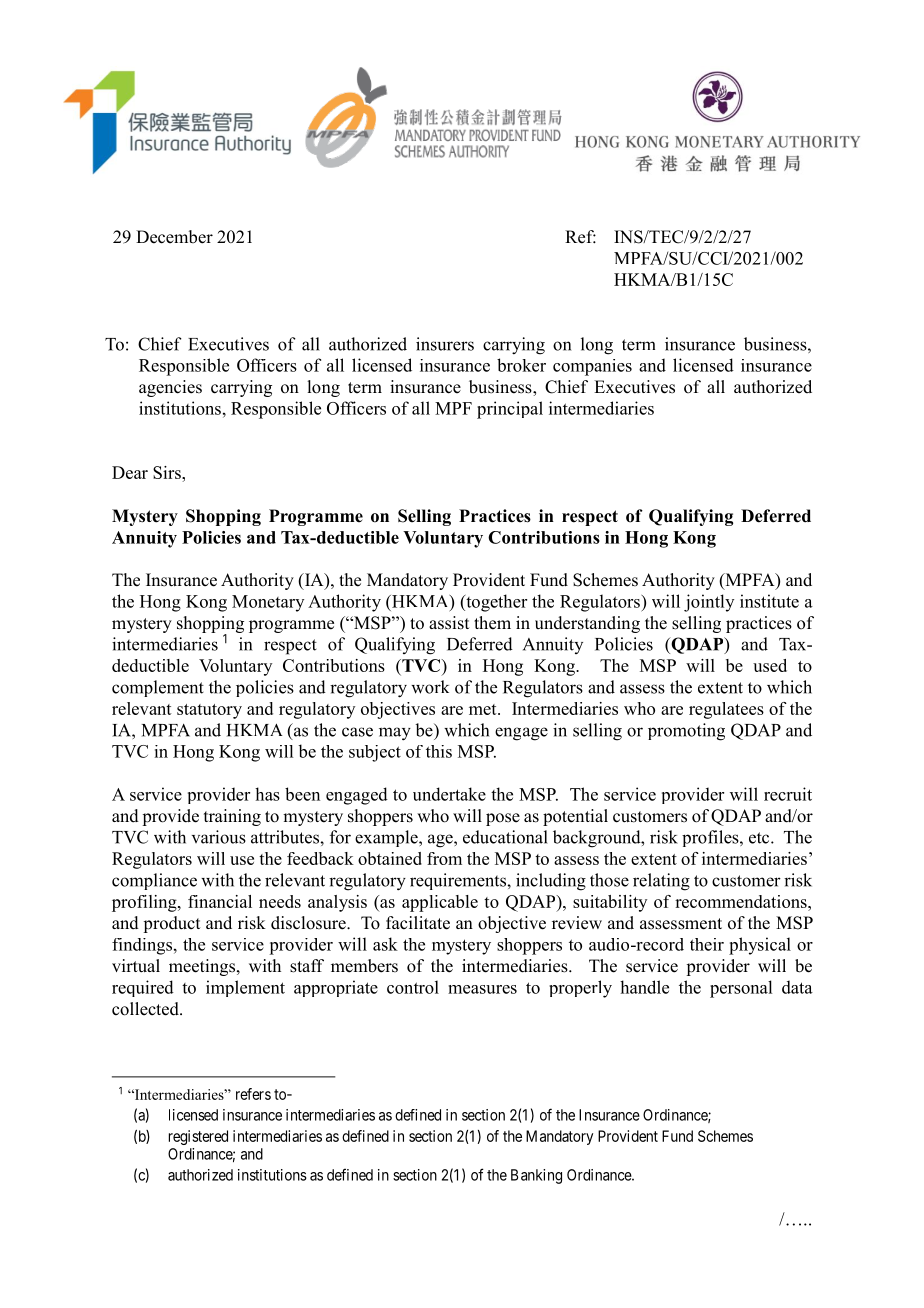  Describe the element at coordinates (174, 237) in the screenshot. I see `December` at that location.
